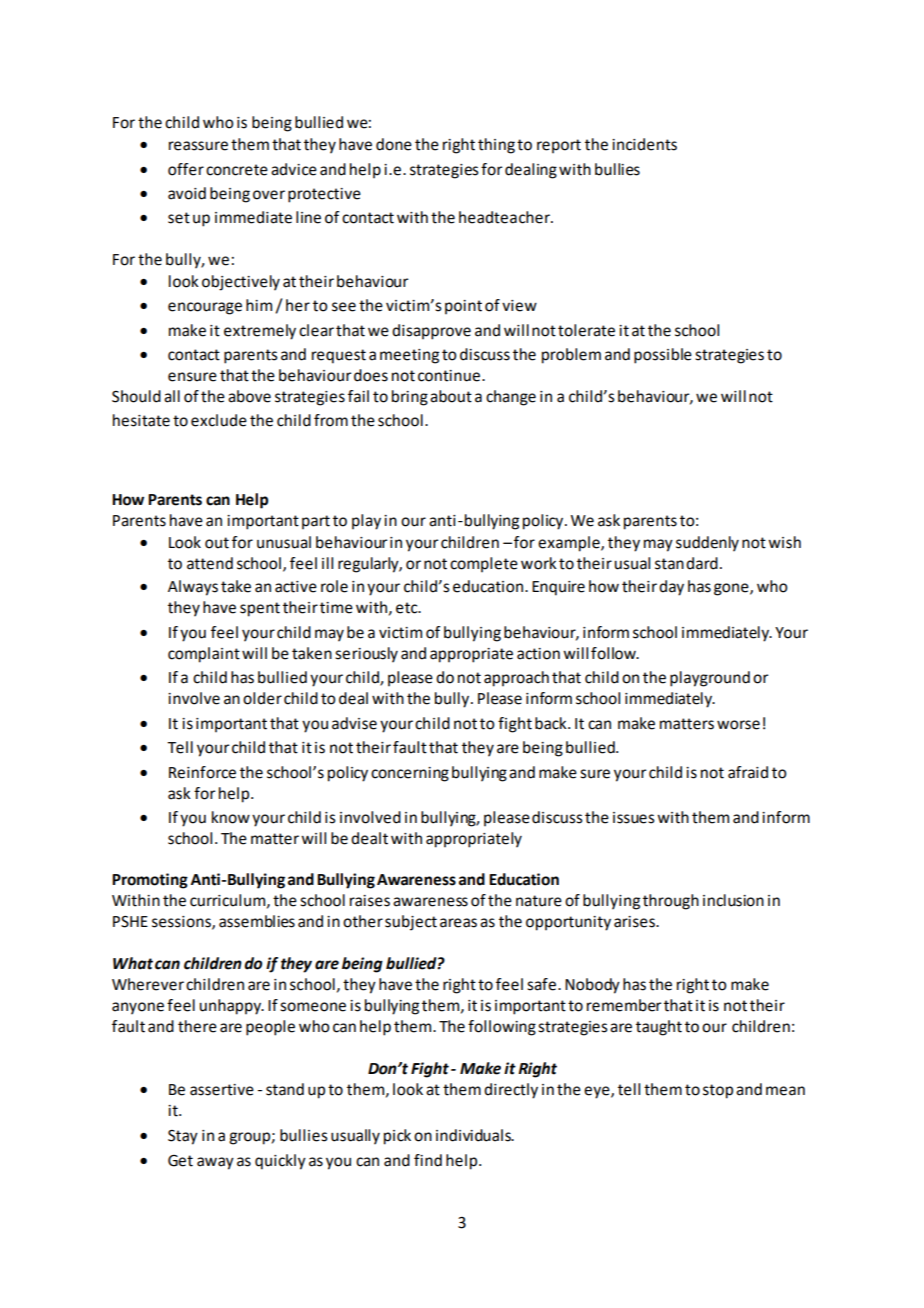 This screenshot has width=924, height=1308. What do you see at coordinates (183, 1137) in the screenshot?
I see `Stay` at bounding box center [183, 1137].
